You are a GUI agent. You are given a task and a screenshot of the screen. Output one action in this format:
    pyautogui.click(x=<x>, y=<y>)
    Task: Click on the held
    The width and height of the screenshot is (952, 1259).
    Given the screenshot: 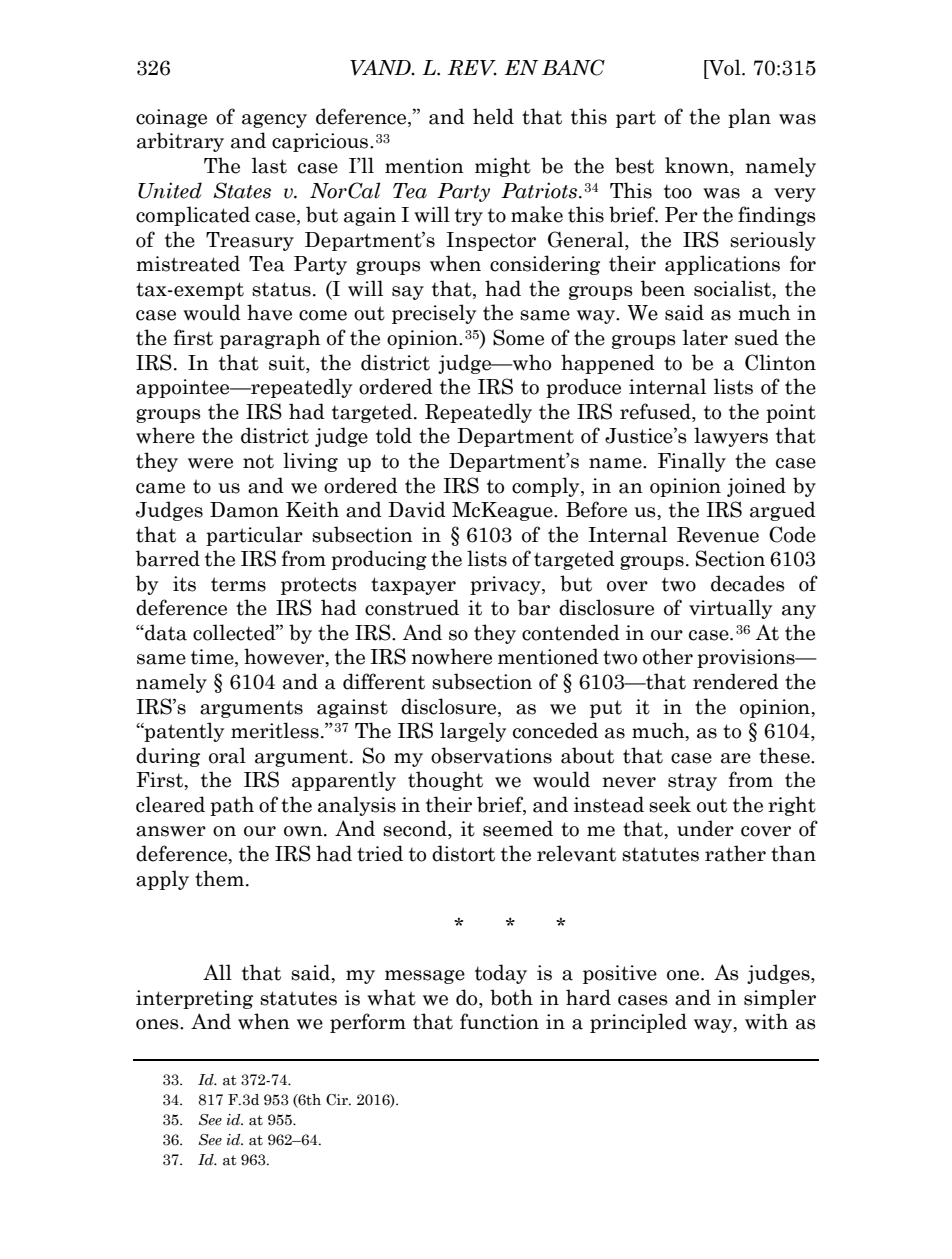 What is the action you would take?
    pyautogui.click(x=493, y=116)
